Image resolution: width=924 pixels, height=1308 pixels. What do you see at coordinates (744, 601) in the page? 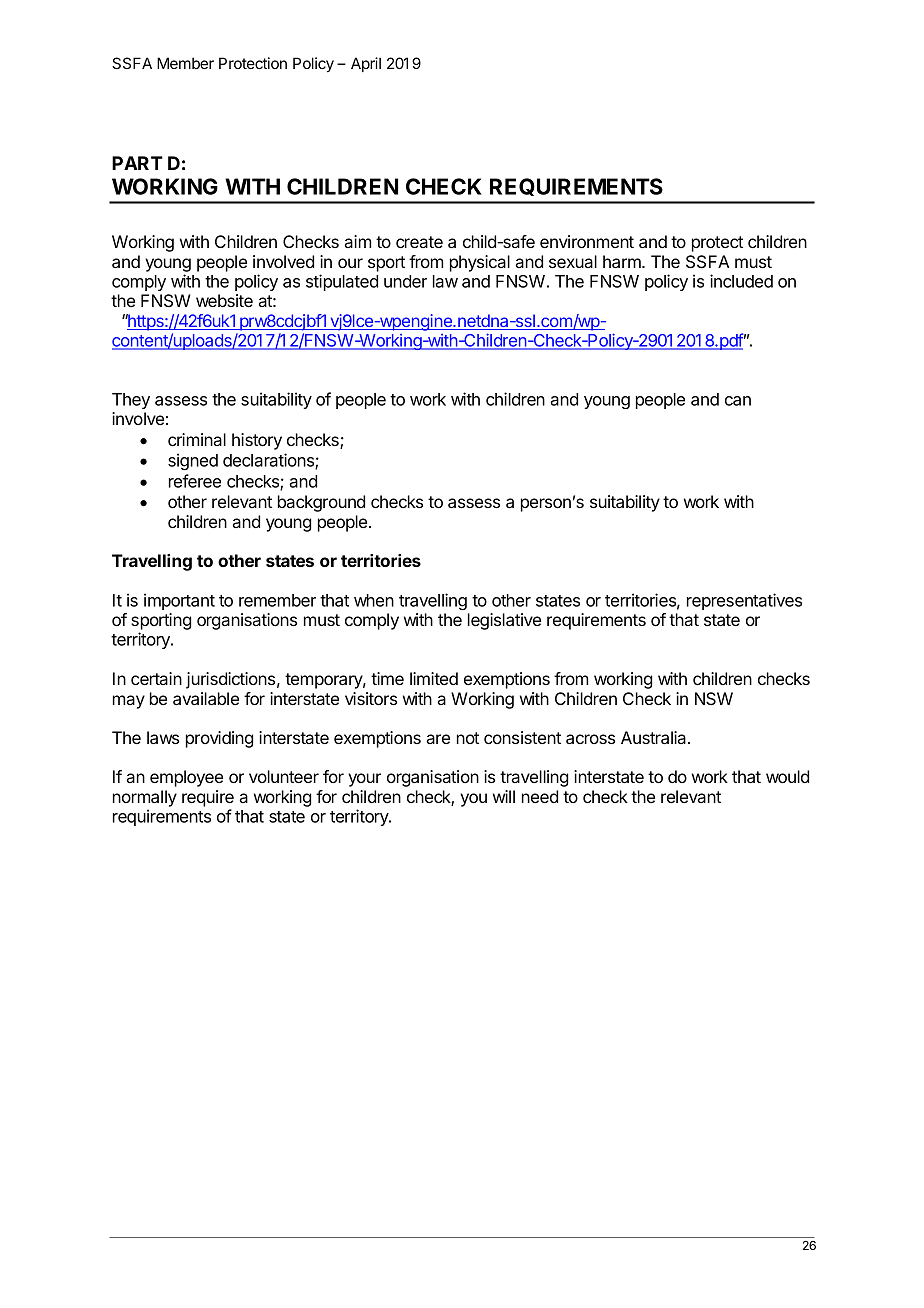
I see `representatives` at bounding box center [744, 601].
